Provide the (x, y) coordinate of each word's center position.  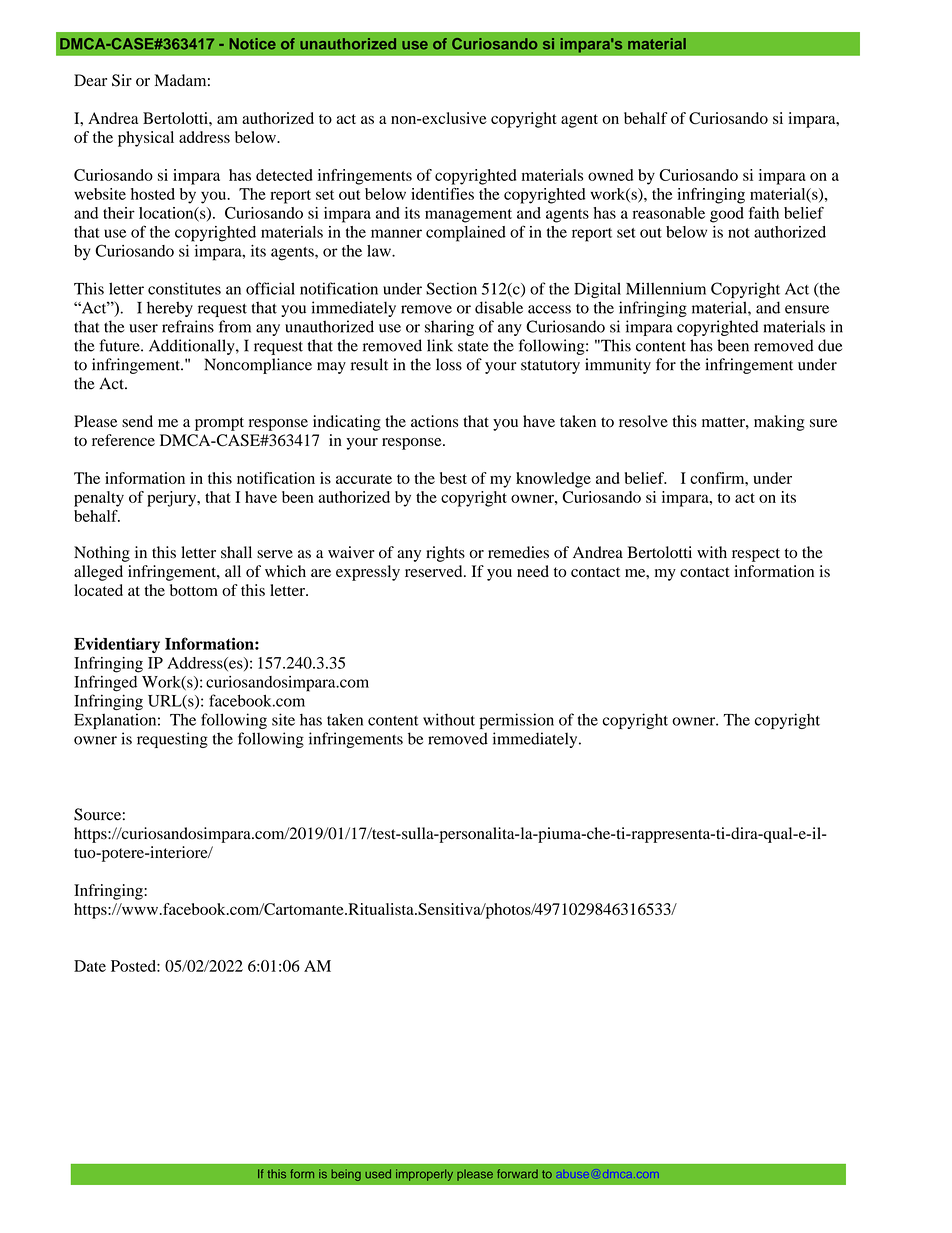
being (346, 1175)
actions (434, 421)
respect (756, 555)
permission (517, 721)
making (779, 423)
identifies (442, 194)
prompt (219, 424)
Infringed (105, 683)
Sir (122, 80)
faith (764, 212)
